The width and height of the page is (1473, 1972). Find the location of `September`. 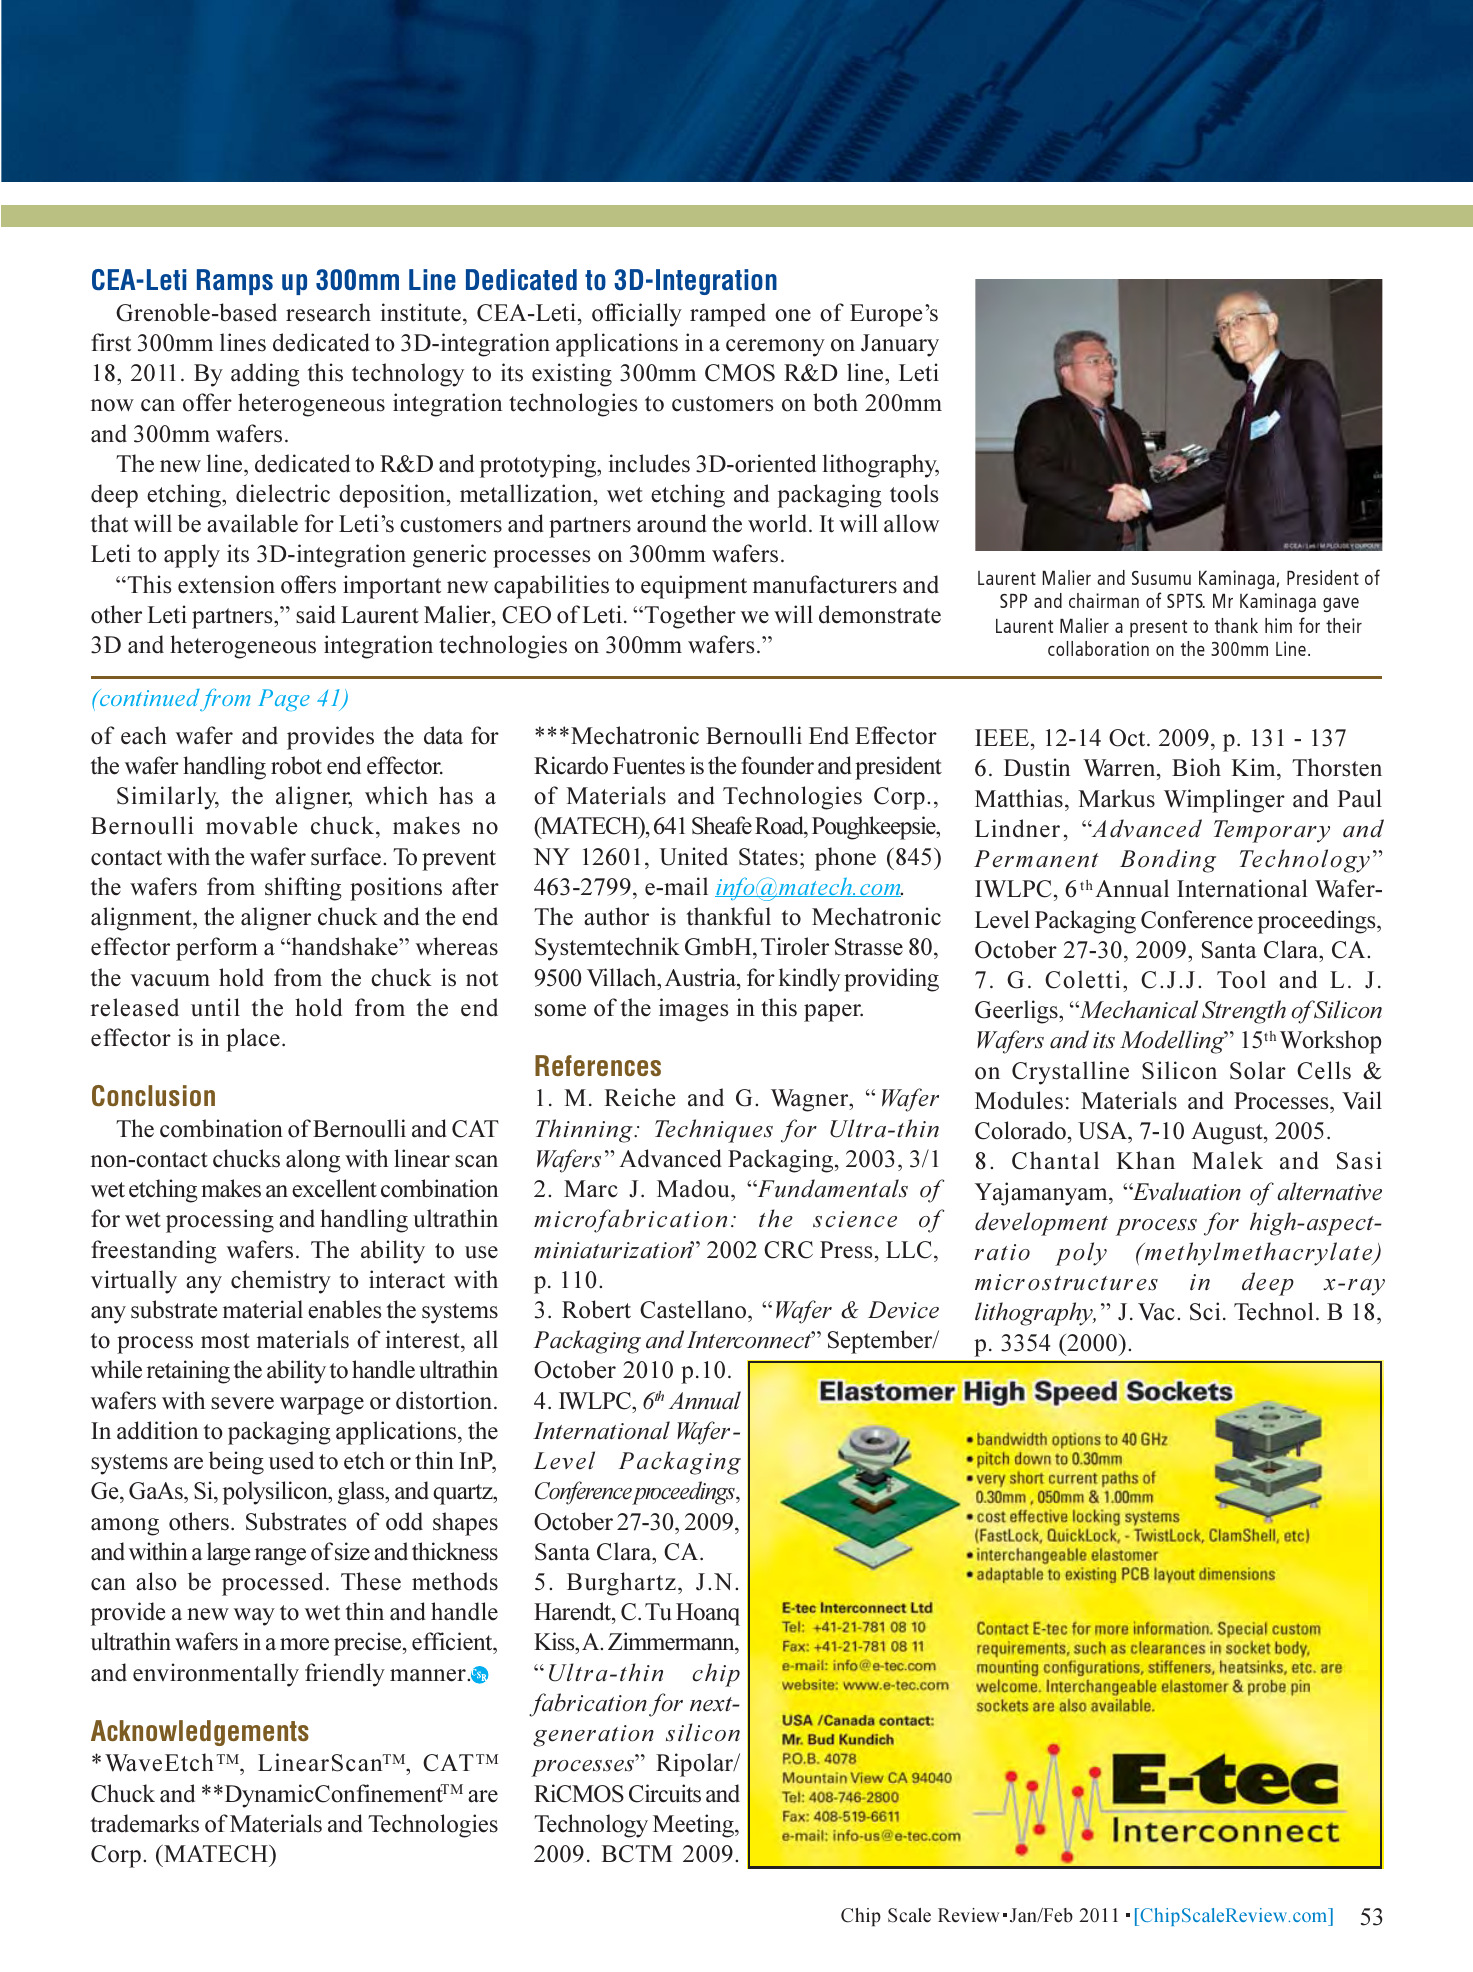

September is located at coordinates (881, 1342).
